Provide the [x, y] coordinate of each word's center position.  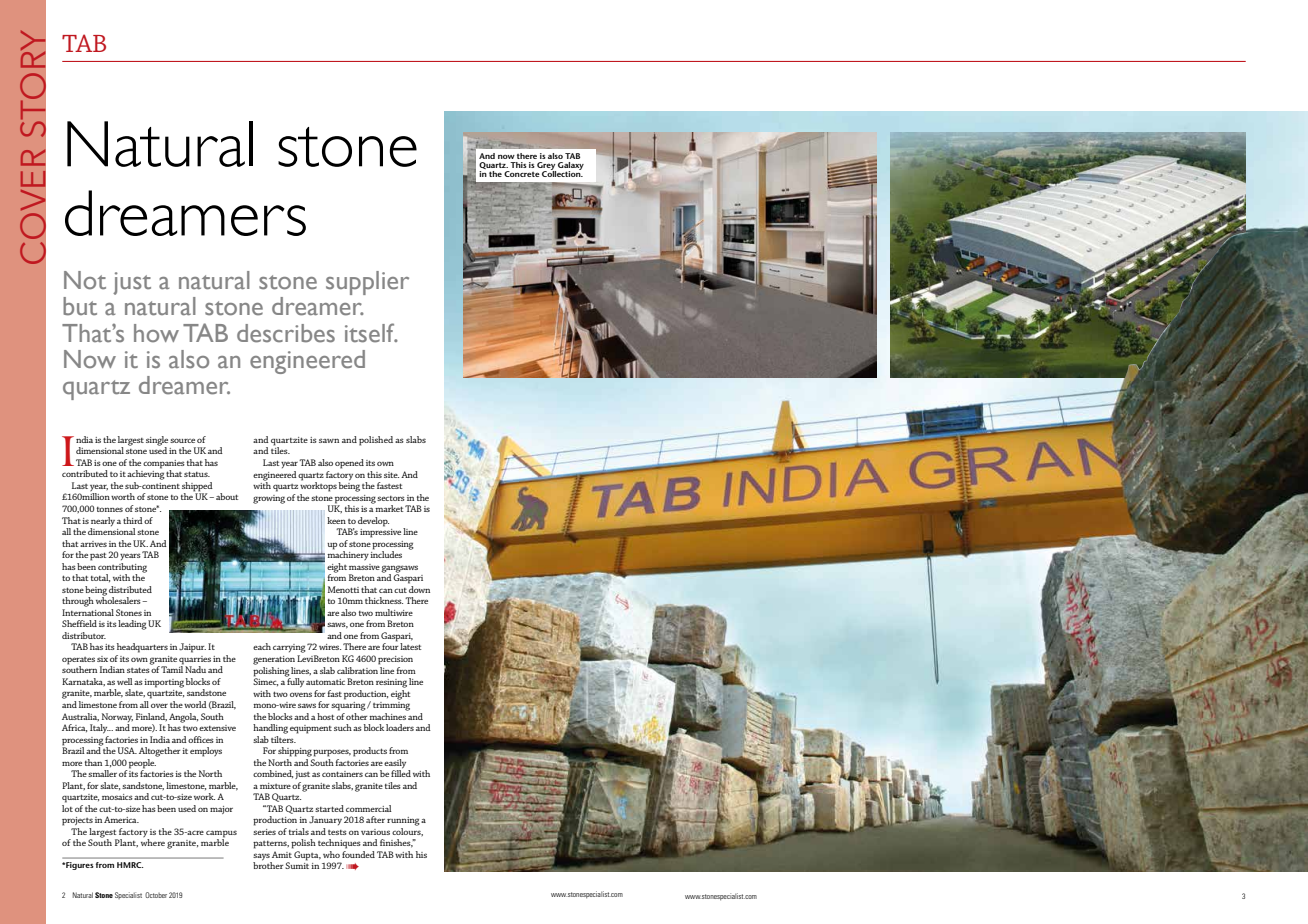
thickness [384, 600]
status [197, 474]
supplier [367, 283]
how [156, 333]
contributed [85, 473]
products [370, 752]
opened [349, 464]
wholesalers [119, 599]
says [262, 858]
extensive [217, 728]
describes [286, 333]
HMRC [130, 865]
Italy [100, 729]
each [262, 646]
